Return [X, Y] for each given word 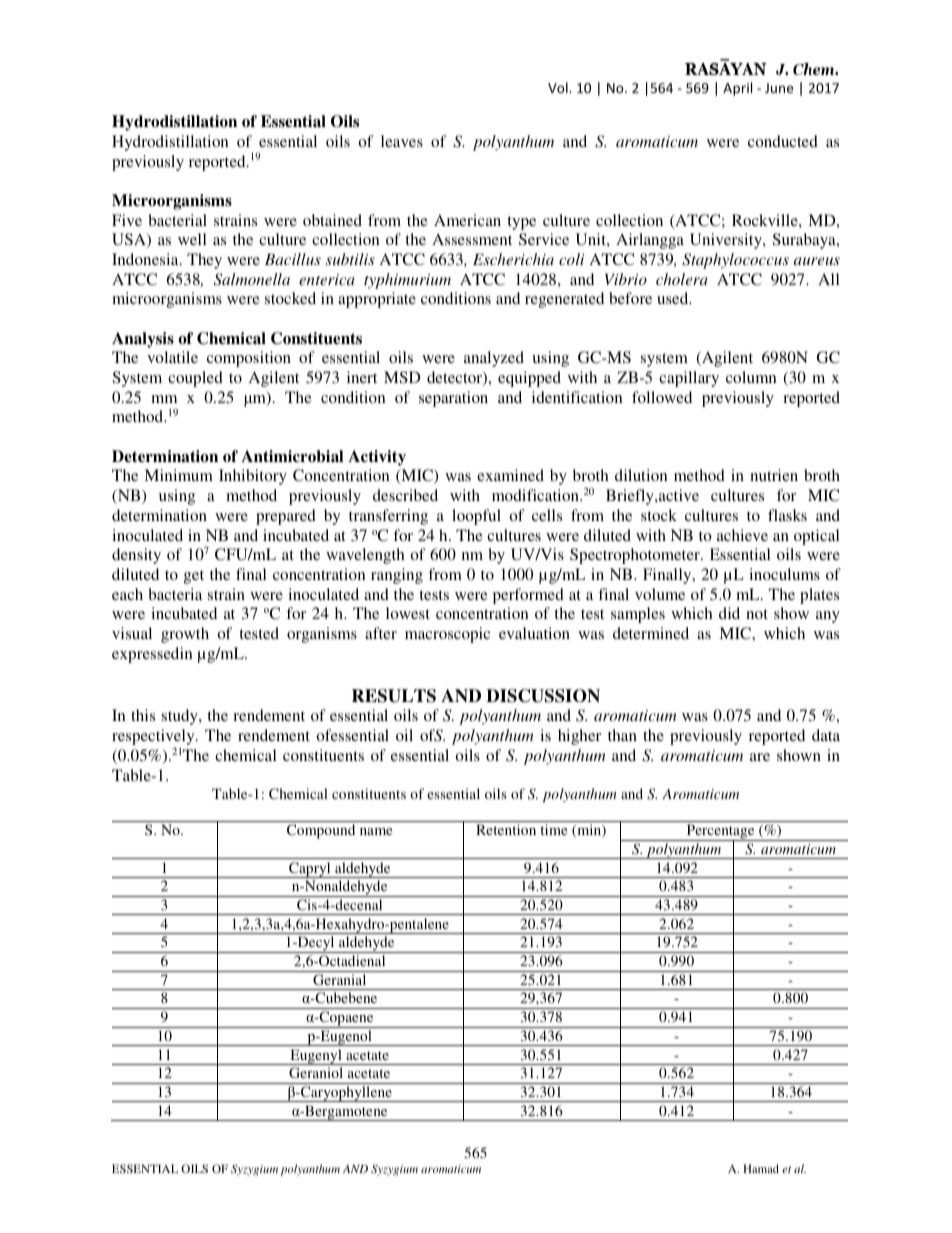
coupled [195, 379]
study [181, 717]
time [553, 829]
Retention [506, 829]
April [737, 89]
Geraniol [316, 1072]
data [826, 735]
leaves [402, 141]
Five [127, 220]
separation [453, 399]
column [751, 377]
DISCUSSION [543, 696]
